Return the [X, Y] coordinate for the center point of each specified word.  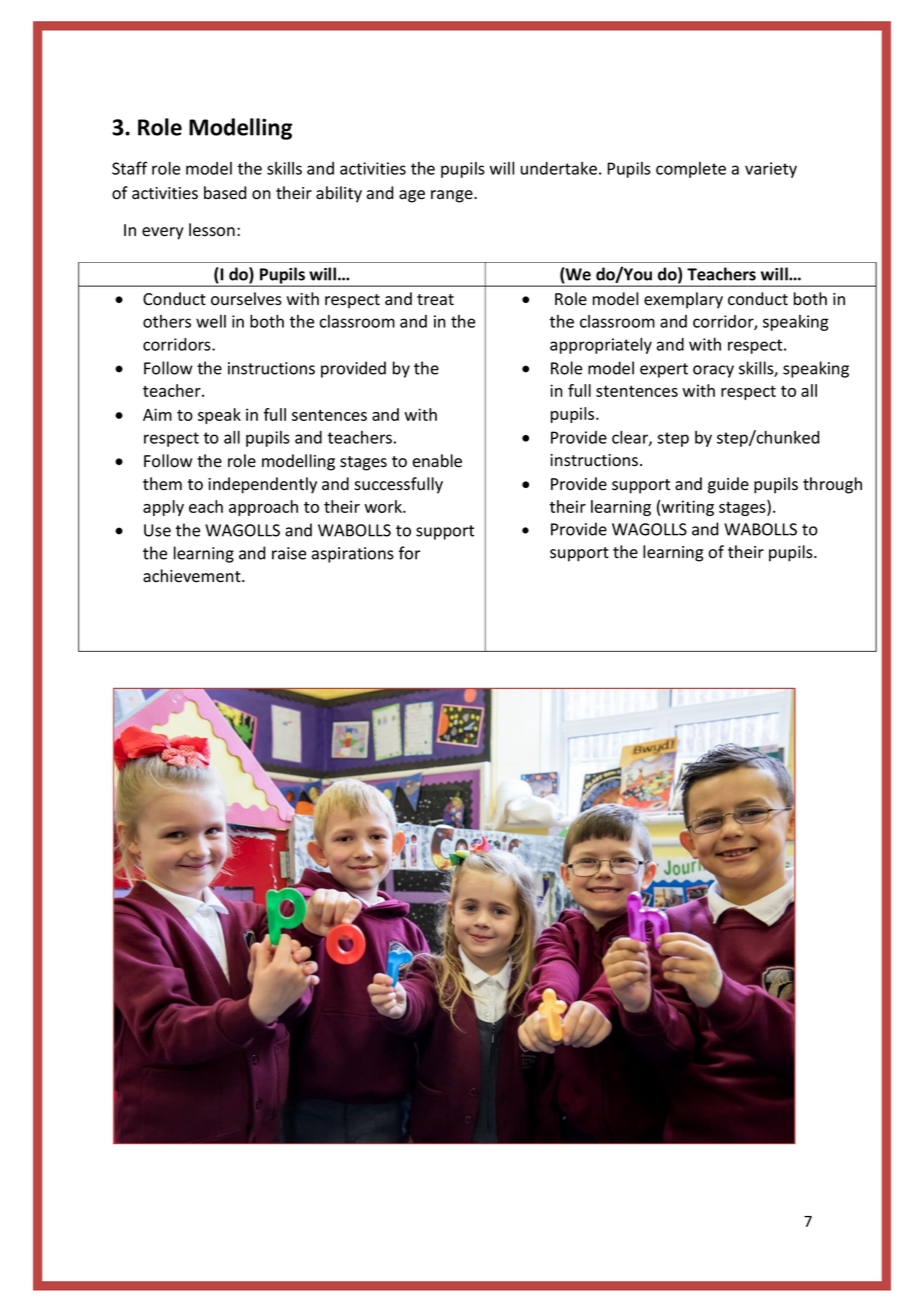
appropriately [601, 346]
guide [728, 485]
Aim [157, 414]
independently [262, 485]
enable [437, 461]
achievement [193, 576]
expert [664, 370]
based [225, 193]
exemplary [683, 300]
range [453, 196]
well [211, 321]
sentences [329, 415]
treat [435, 300]
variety [771, 170]
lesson [212, 230]
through [832, 485]
